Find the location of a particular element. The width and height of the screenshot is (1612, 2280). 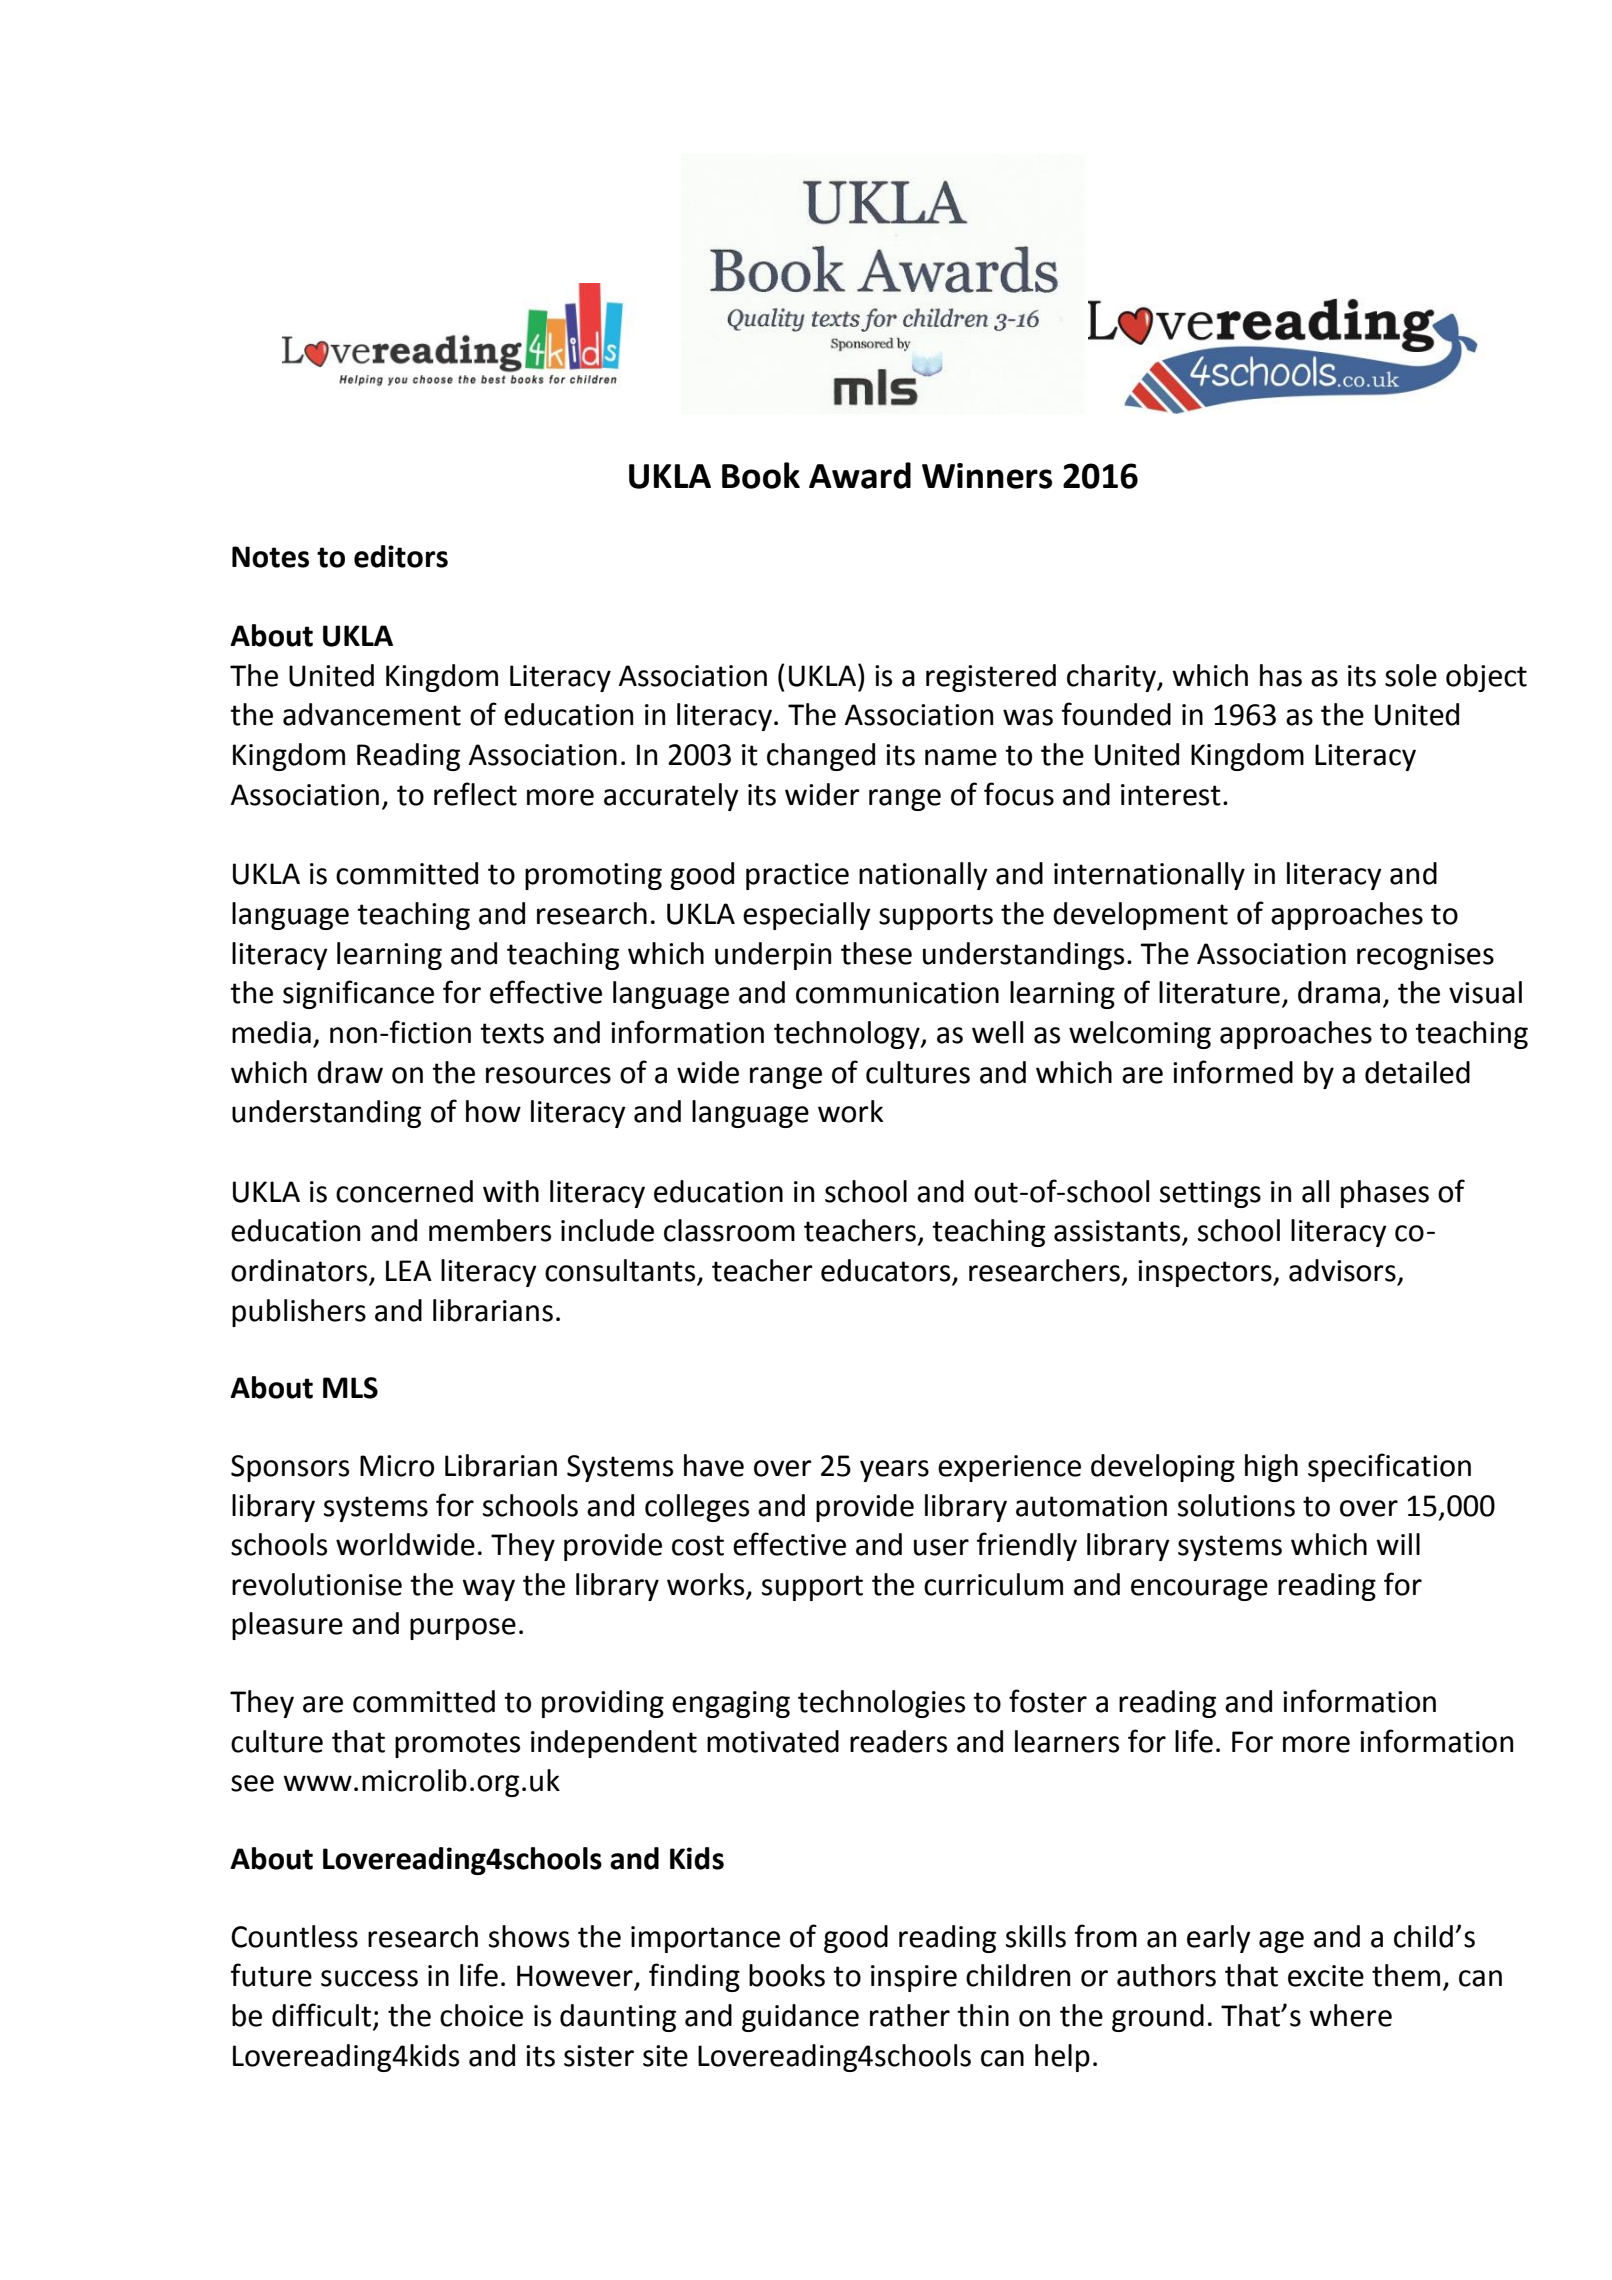

Award is located at coordinates (860, 475).
